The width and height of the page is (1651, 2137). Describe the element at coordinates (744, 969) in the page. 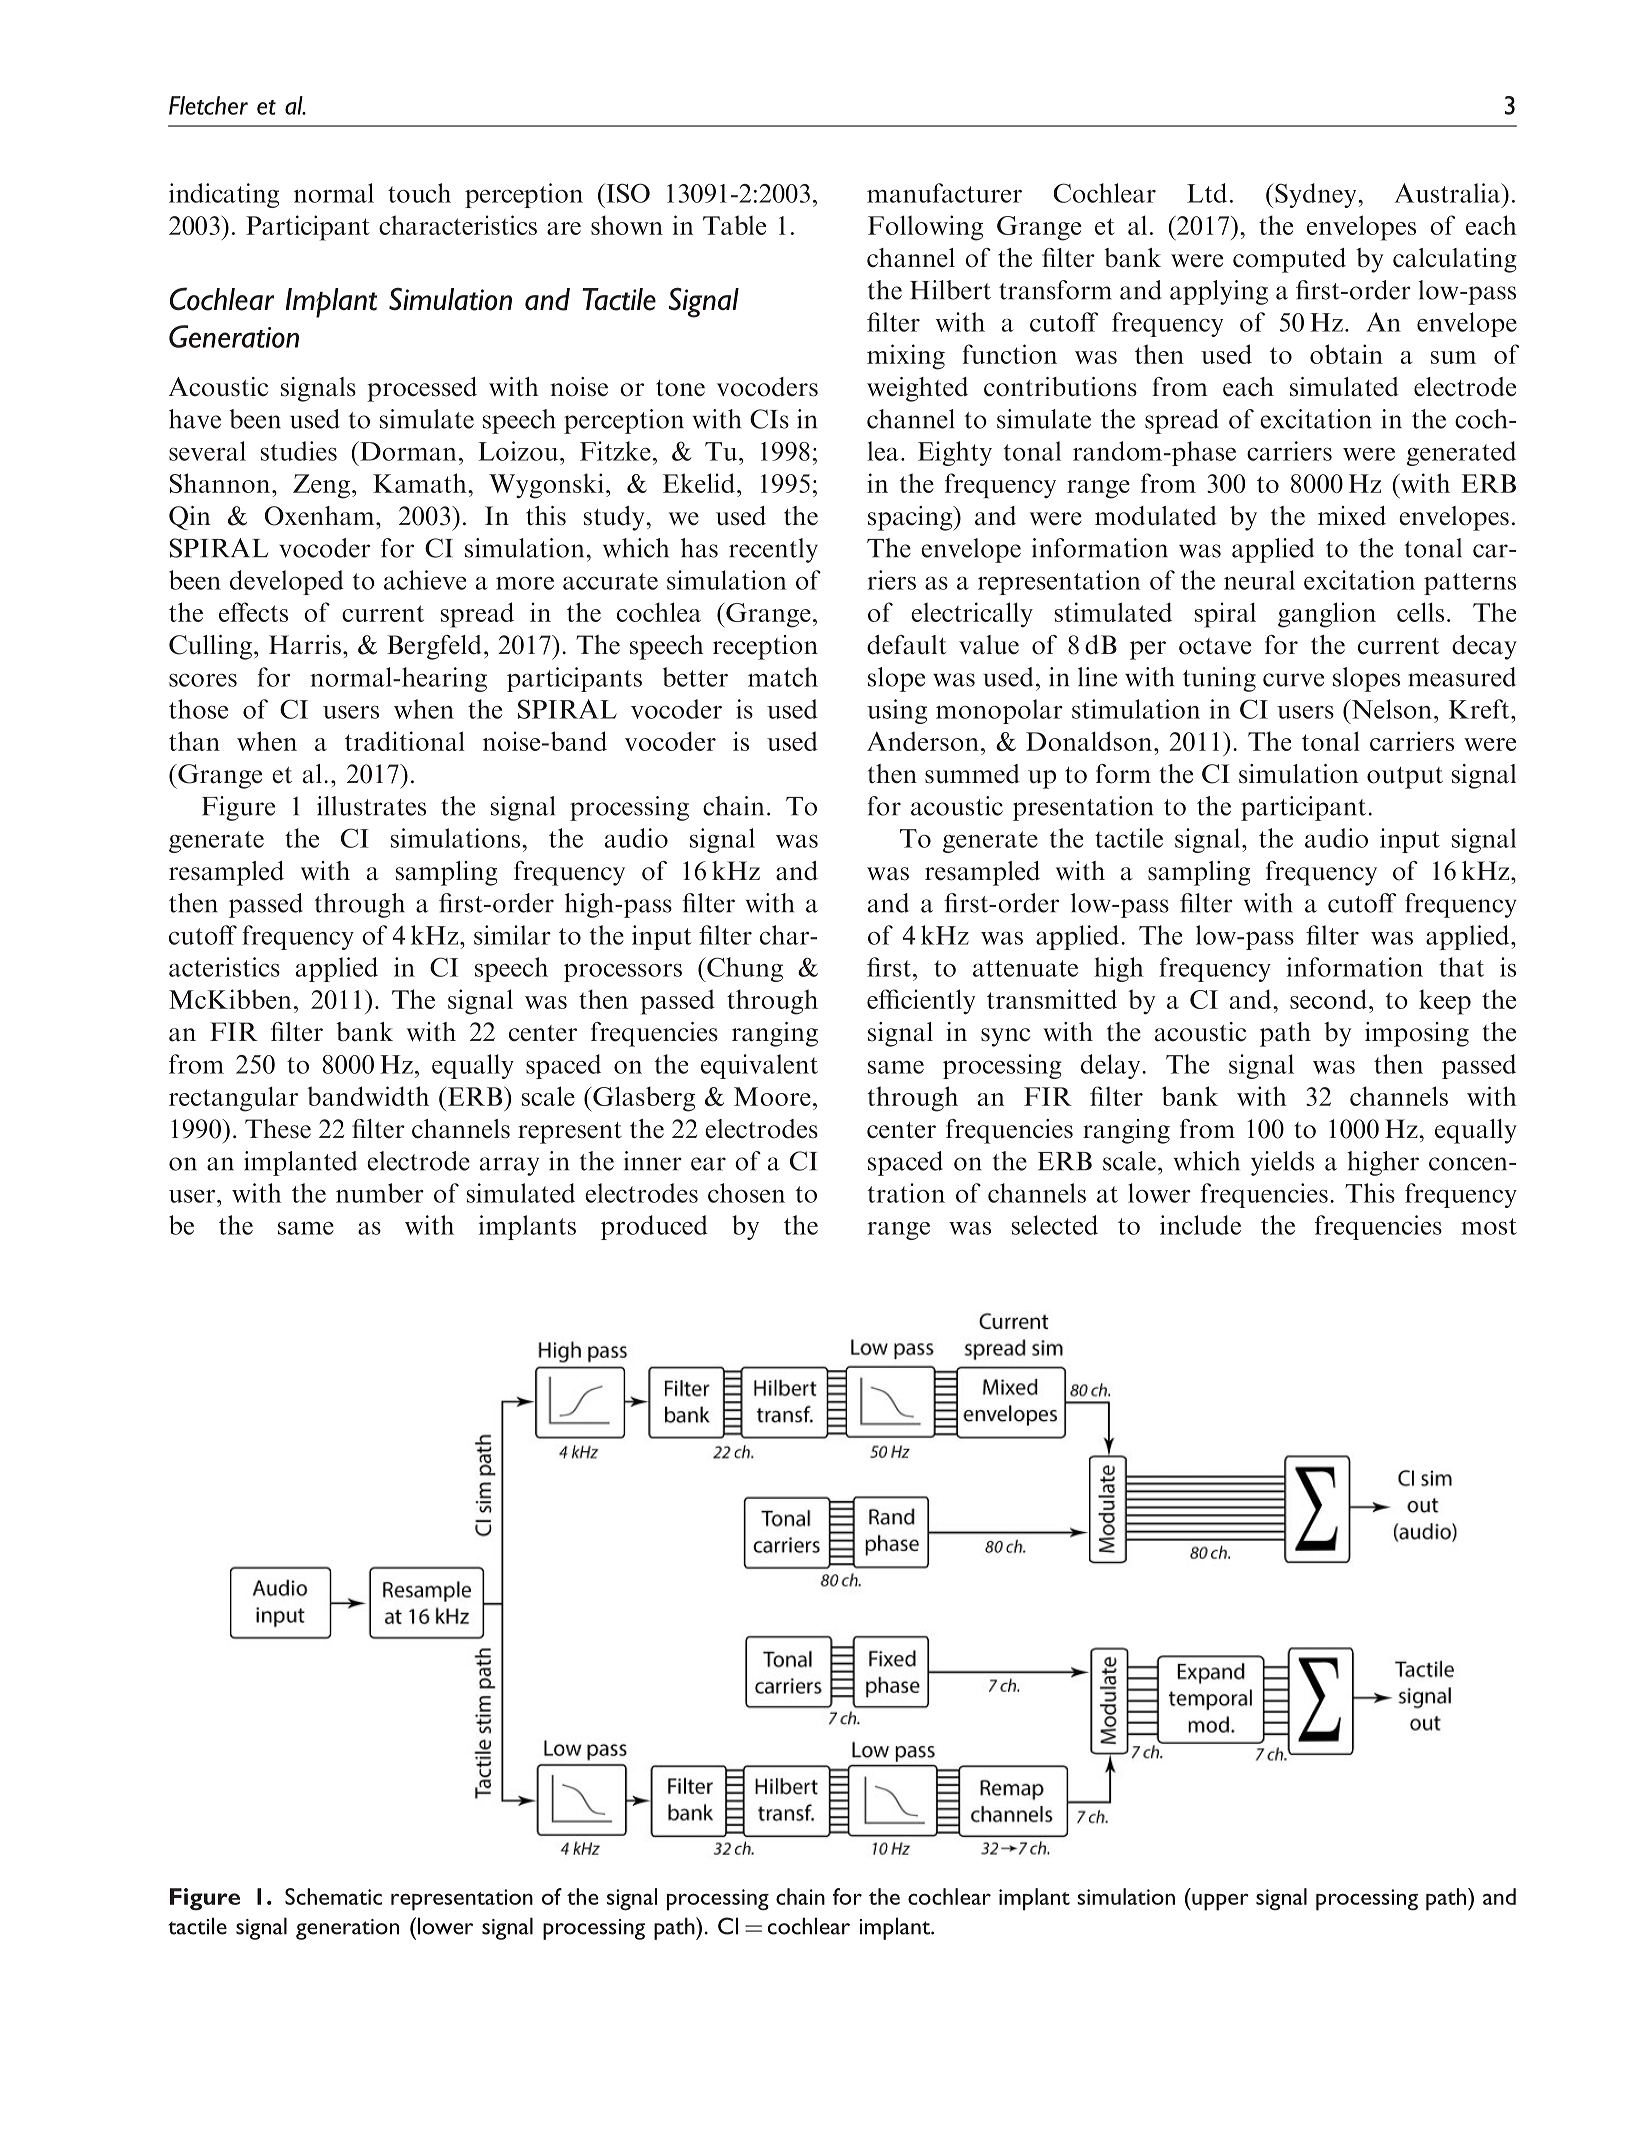

I see `Chung` at that location.
